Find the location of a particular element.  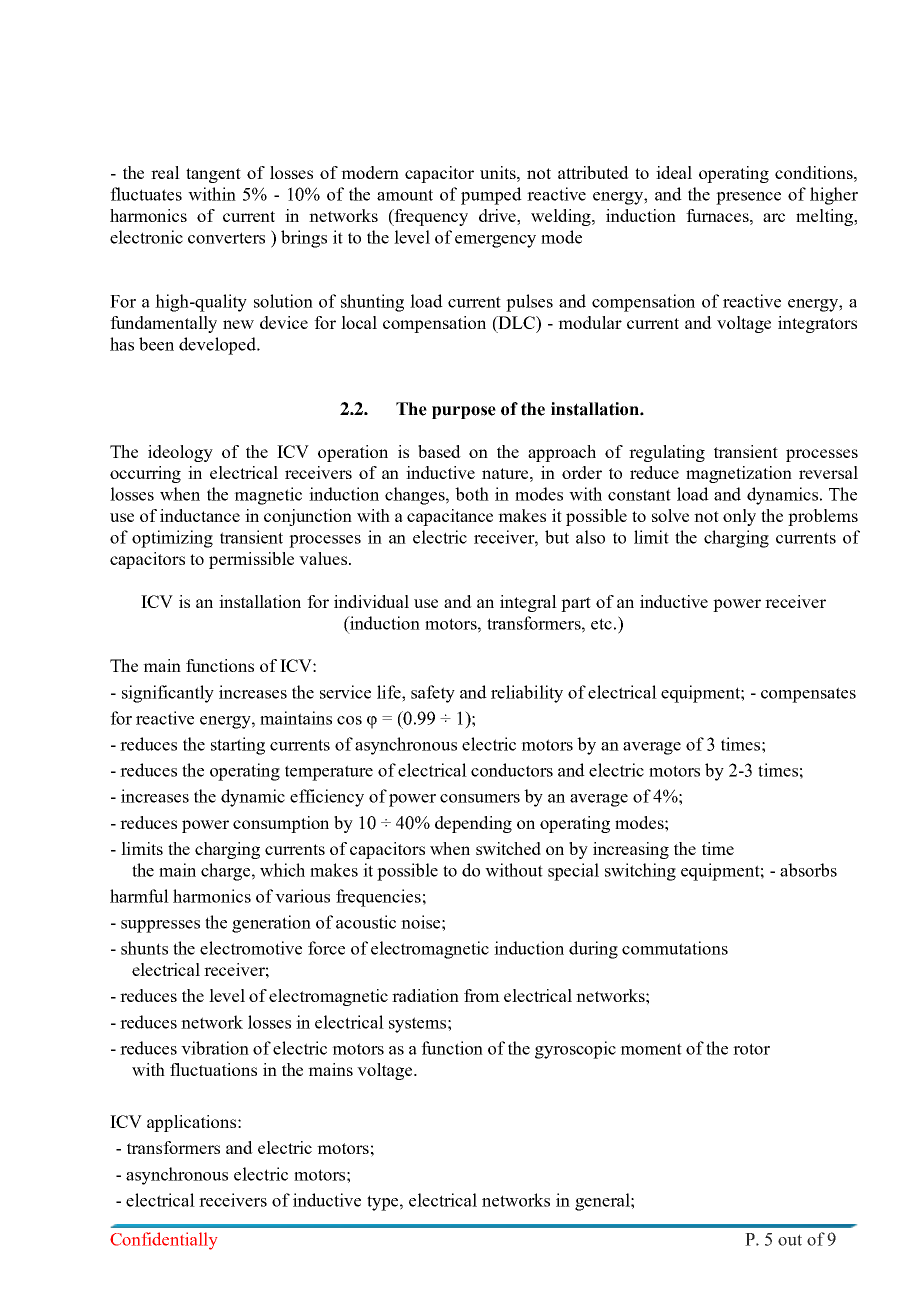

tangent is located at coordinates (213, 175).
